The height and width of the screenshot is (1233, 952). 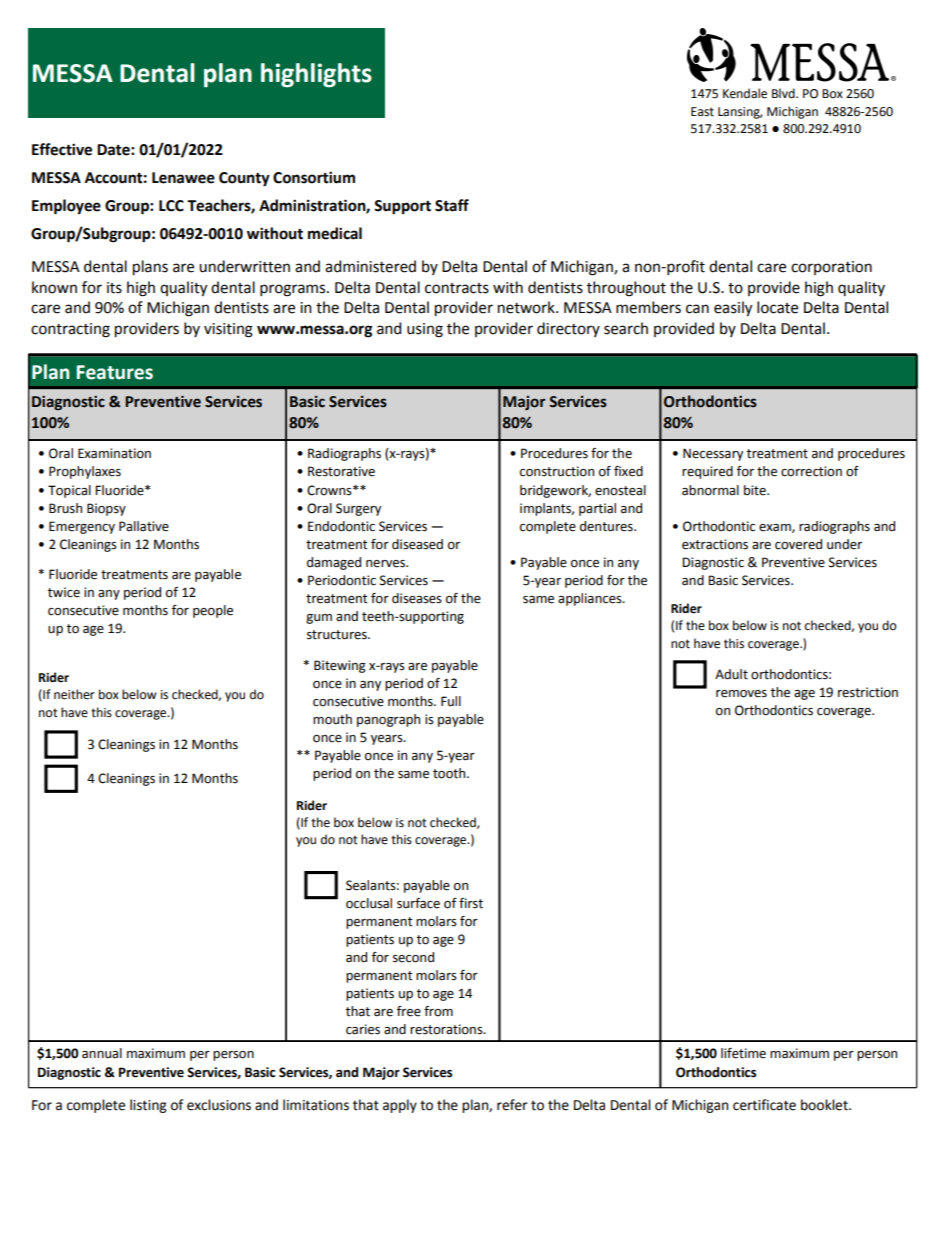 What do you see at coordinates (425, 330) in the screenshot?
I see `using` at bounding box center [425, 330].
